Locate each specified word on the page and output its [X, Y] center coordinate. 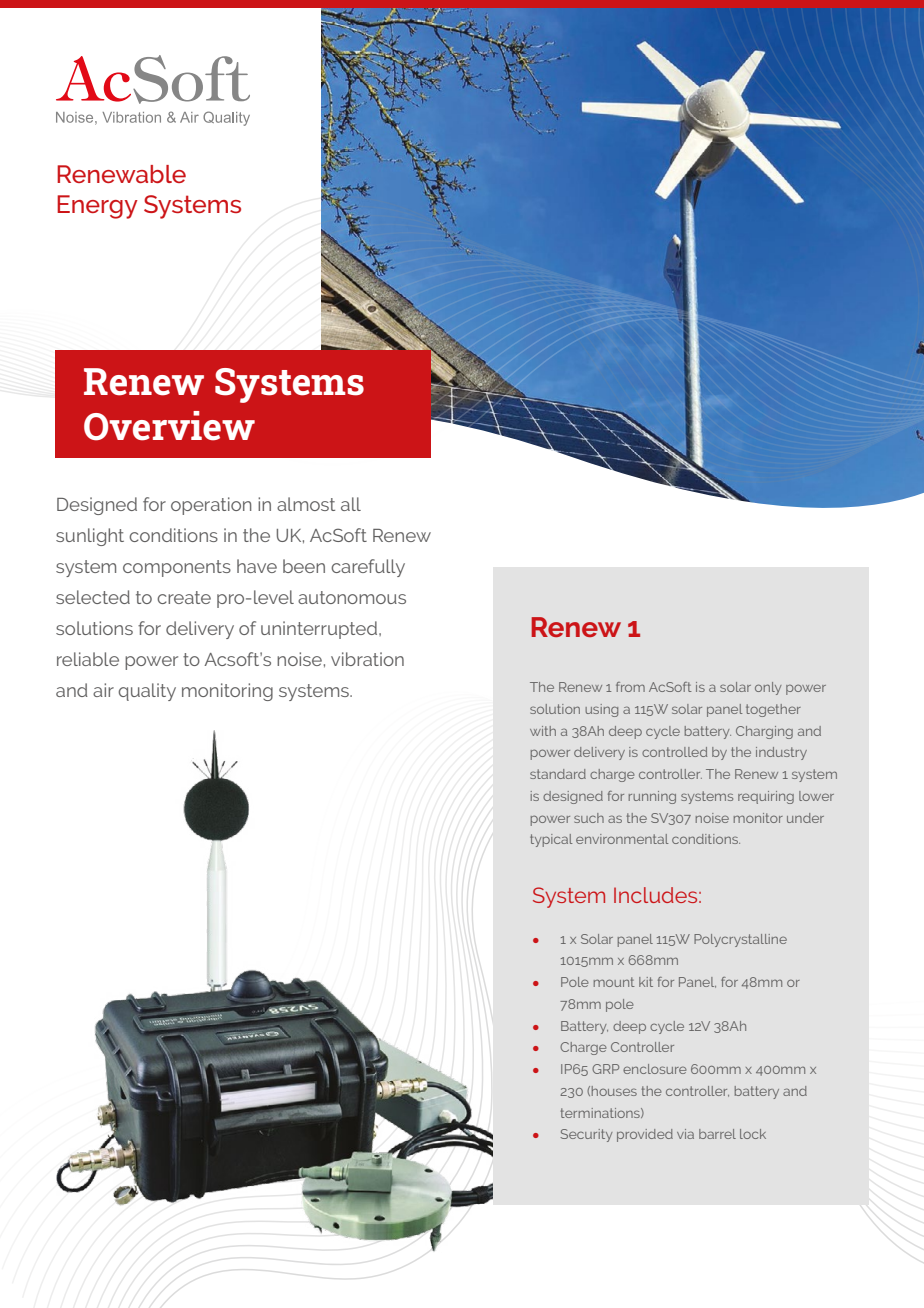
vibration [367, 659]
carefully [368, 568]
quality [147, 692]
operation [211, 506]
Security [586, 1135]
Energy [97, 207]
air [103, 690]
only [768, 688]
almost [306, 504]
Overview [169, 426]
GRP [605, 1069]
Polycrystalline [740, 940]
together [773, 710]
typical [551, 840]
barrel [717, 1134]
